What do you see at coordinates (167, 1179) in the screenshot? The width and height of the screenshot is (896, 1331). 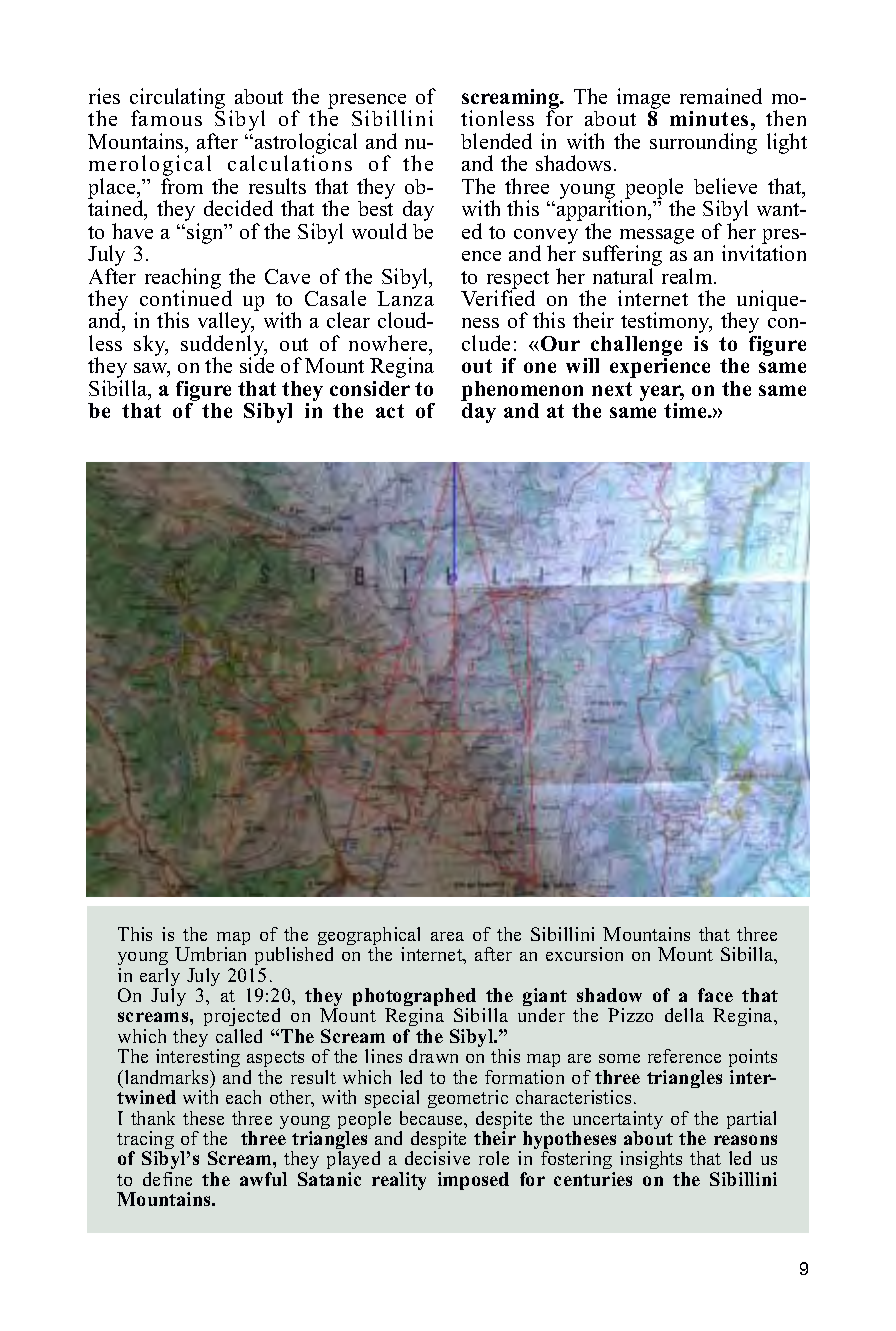 I see `define` at bounding box center [167, 1179].
